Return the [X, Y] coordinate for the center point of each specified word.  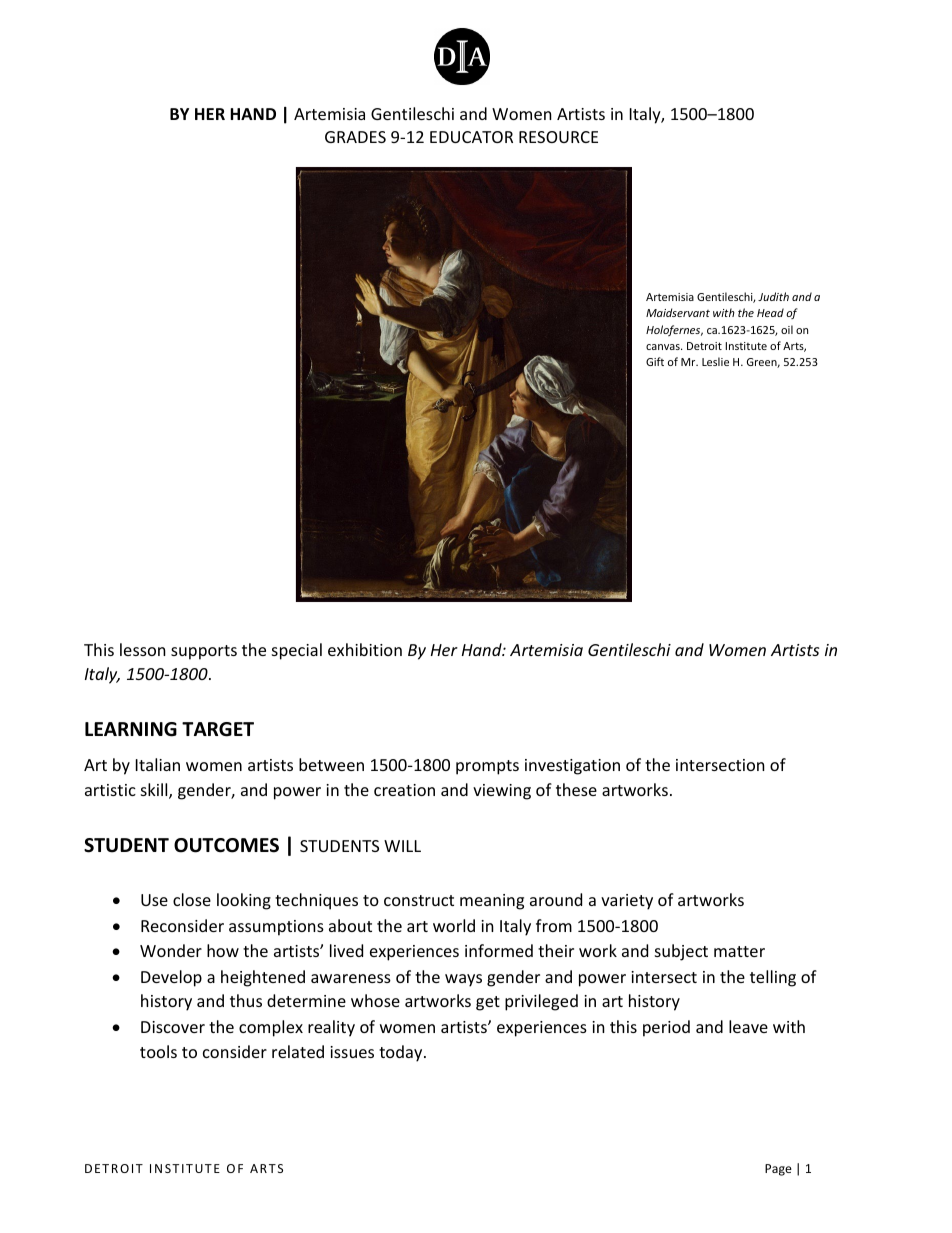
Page [778, 1170]
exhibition [365, 649]
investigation [572, 767]
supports [204, 652]
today [402, 1053]
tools [158, 1051]
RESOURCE [558, 137]
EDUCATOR [471, 137]
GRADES [355, 137]
